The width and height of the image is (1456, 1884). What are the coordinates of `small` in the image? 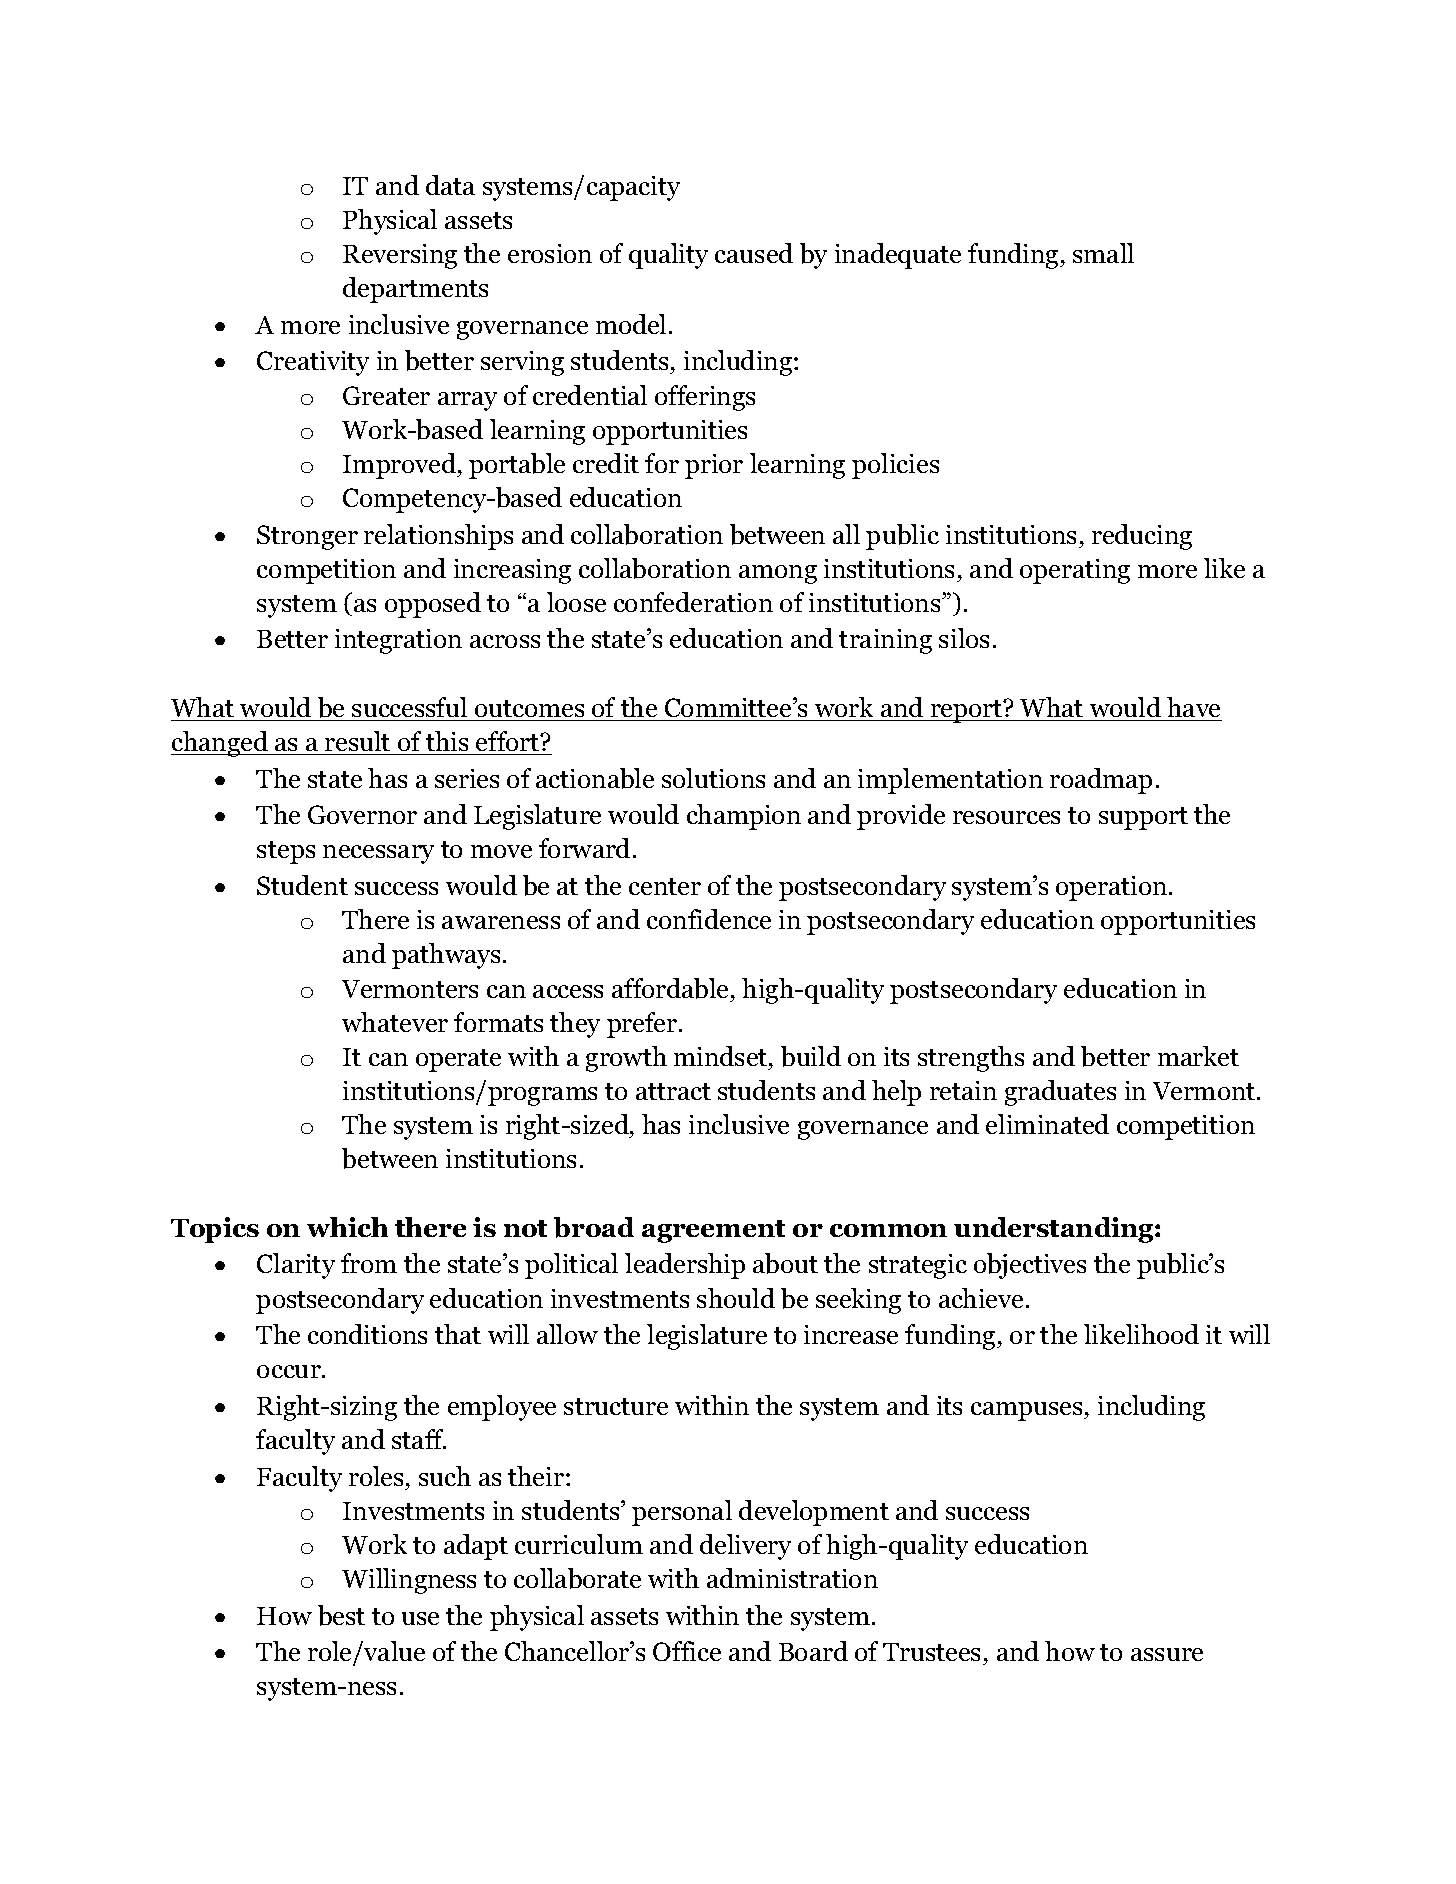 It's located at (1103, 253).
